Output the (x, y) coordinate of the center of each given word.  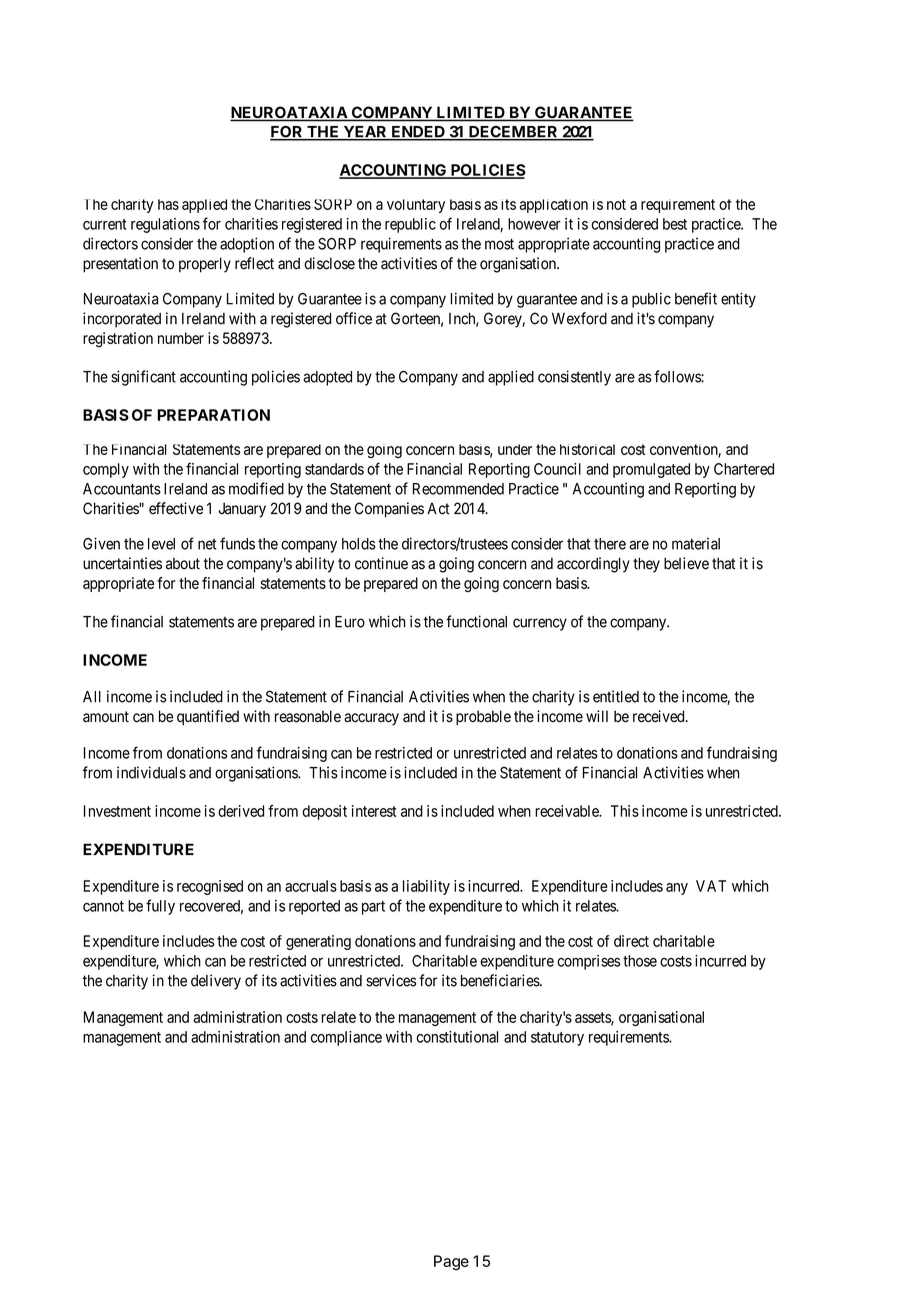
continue (381, 563)
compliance (346, 1038)
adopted (327, 378)
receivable (568, 811)
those (640, 961)
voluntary (416, 206)
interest (374, 811)
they (646, 565)
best (675, 224)
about (183, 564)
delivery (216, 982)
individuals (151, 772)
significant (143, 378)
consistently (574, 378)
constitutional (457, 1037)
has (168, 204)
